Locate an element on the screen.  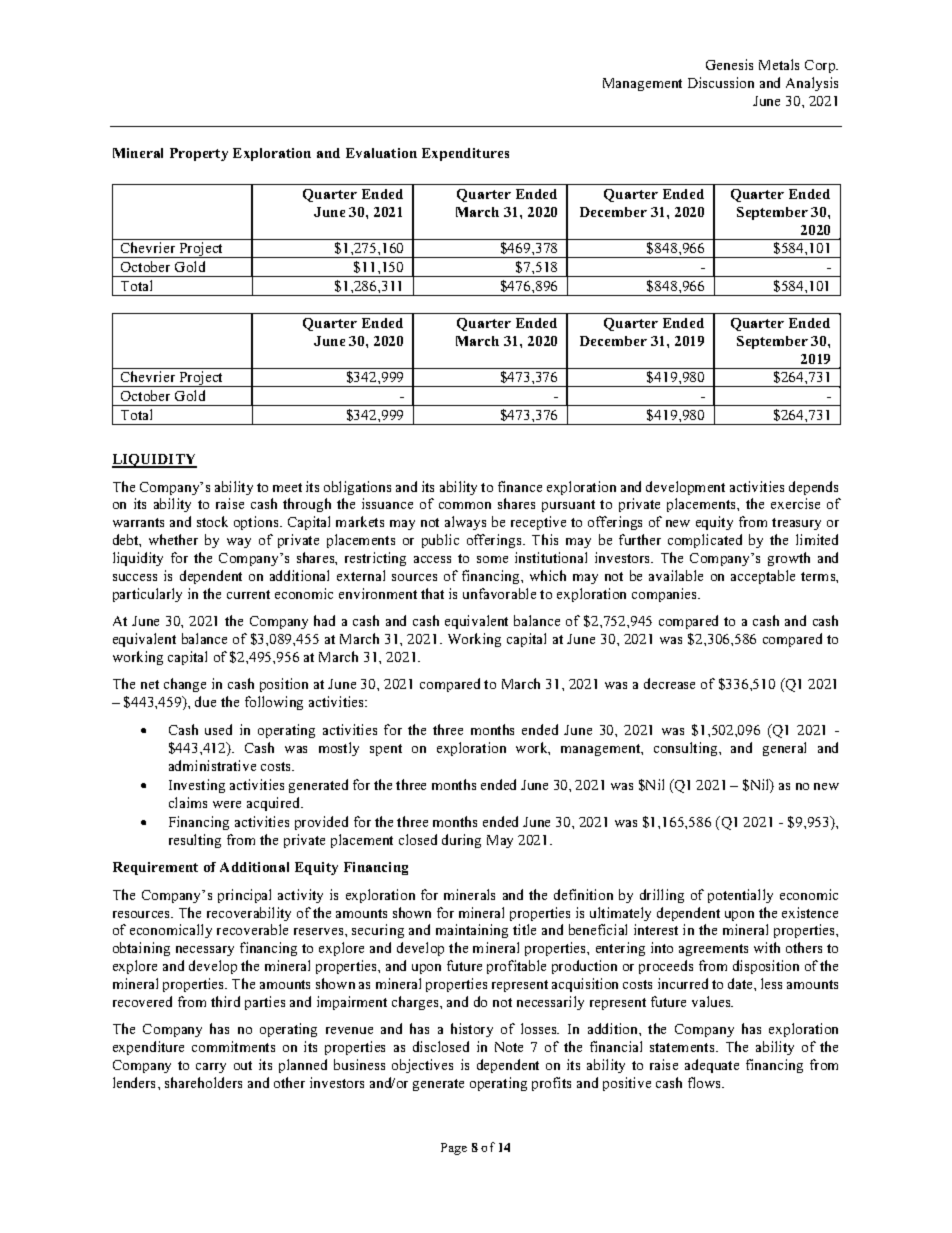
resulting is located at coordinates (195, 841).
